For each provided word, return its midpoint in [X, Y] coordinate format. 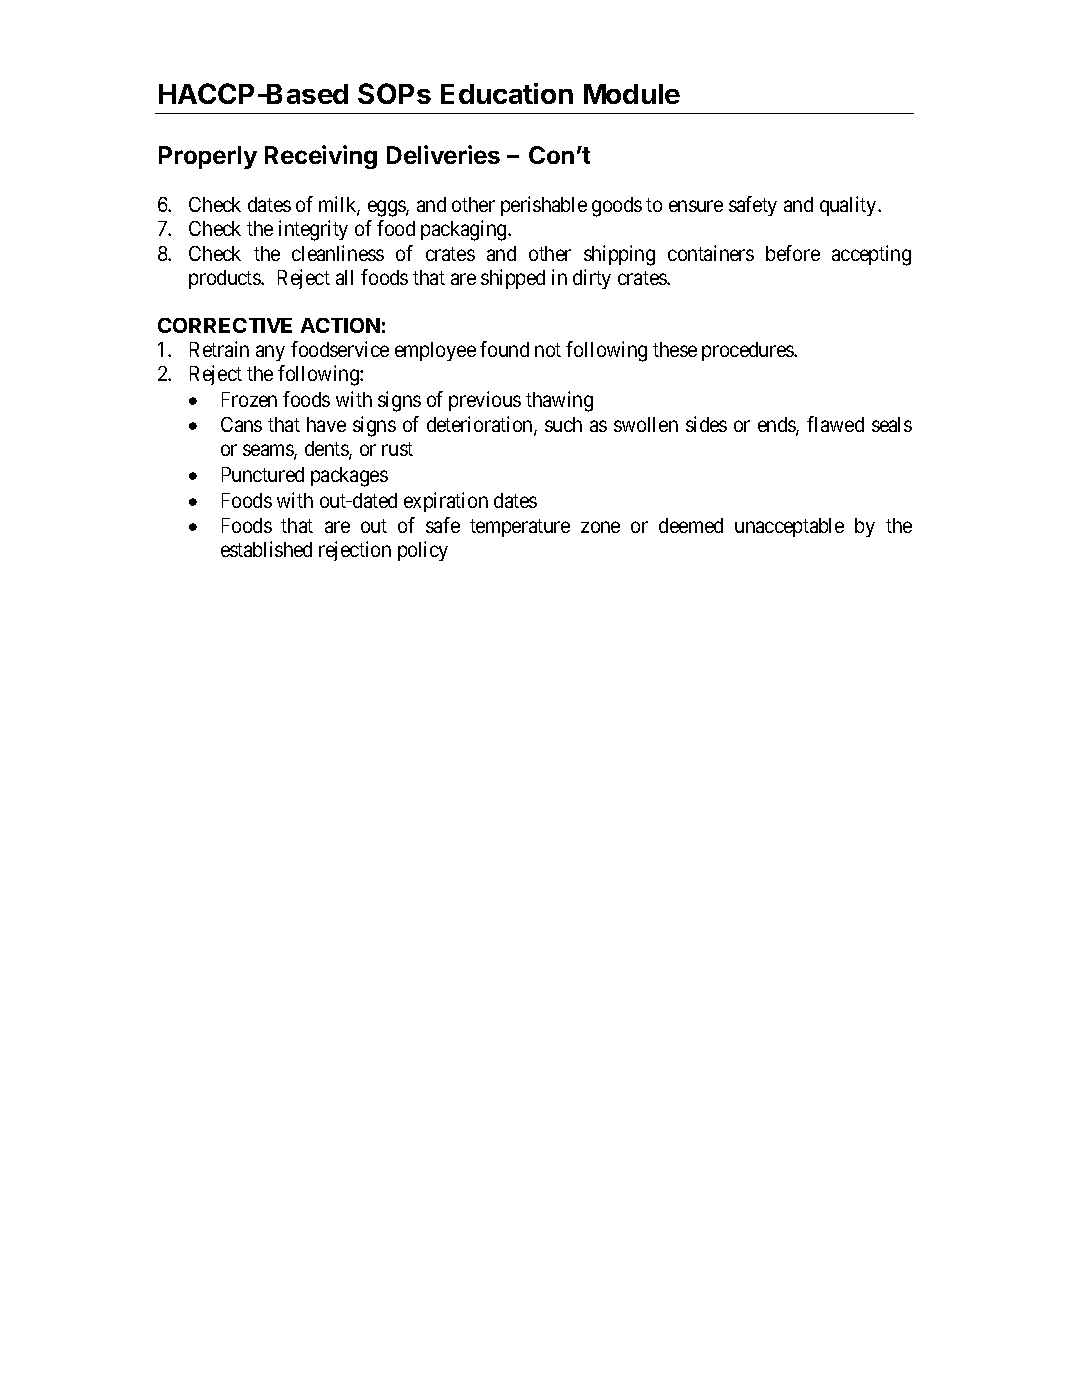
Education [507, 93]
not [548, 350]
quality [849, 206]
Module [632, 94]
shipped [513, 279]
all [344, 277]
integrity [313, 230]
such [563, 424]
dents [327, 450]
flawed [835, 424]
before [793, 253]
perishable [544, 206]
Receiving [321, 157]
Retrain [219, 349]
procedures [748, 351]
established [266, 549]
